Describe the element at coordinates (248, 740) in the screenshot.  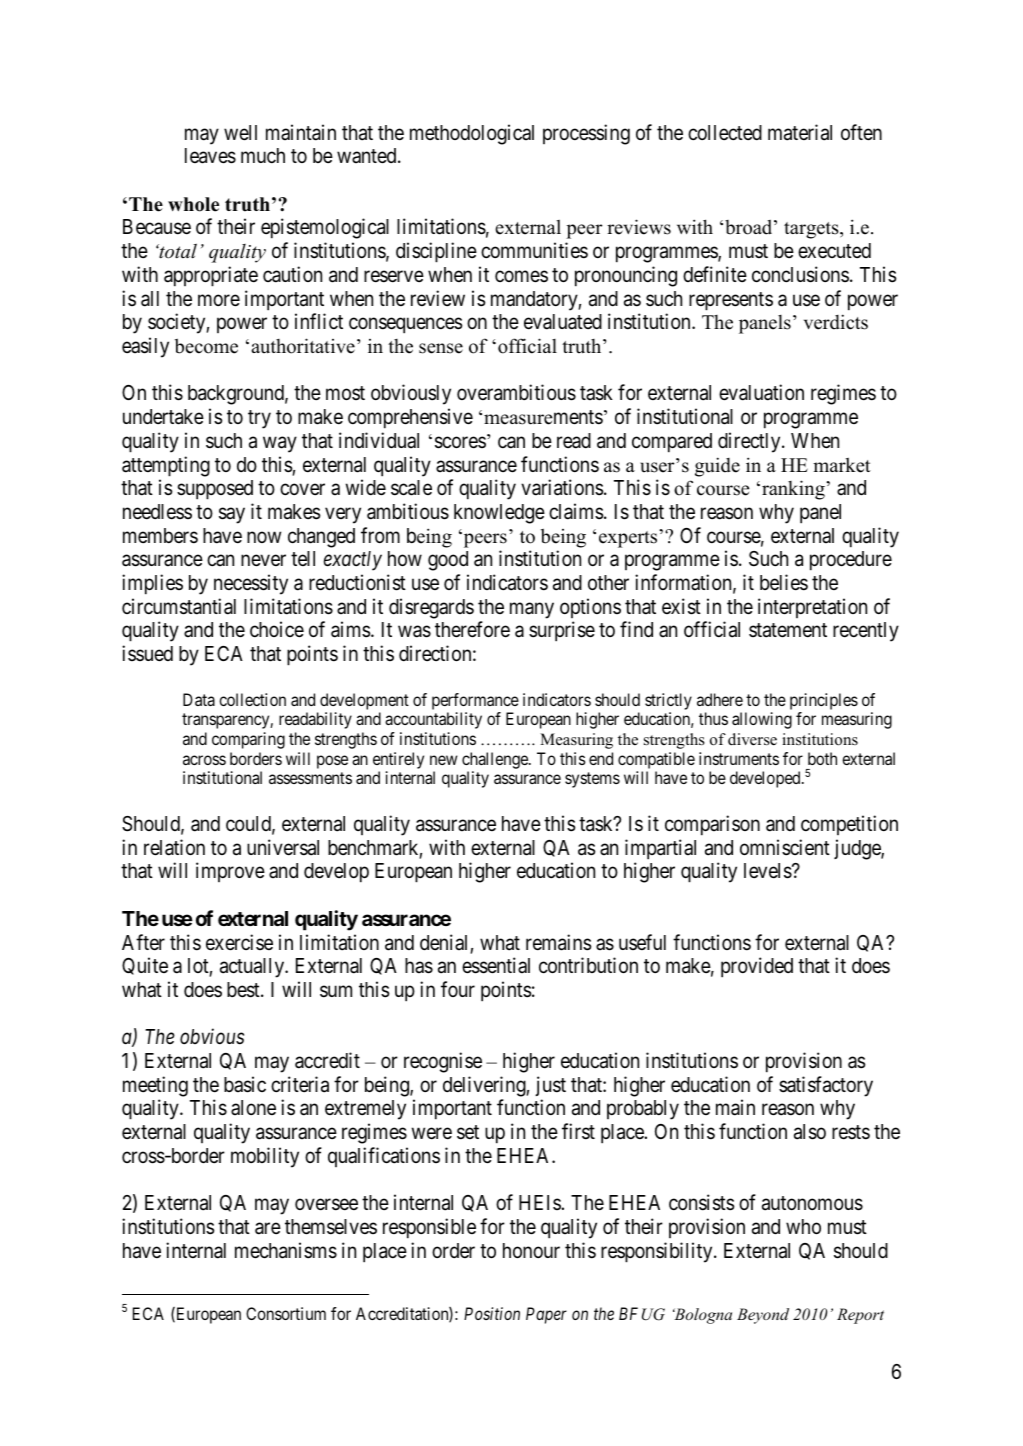
I see `comparing` at that location.
